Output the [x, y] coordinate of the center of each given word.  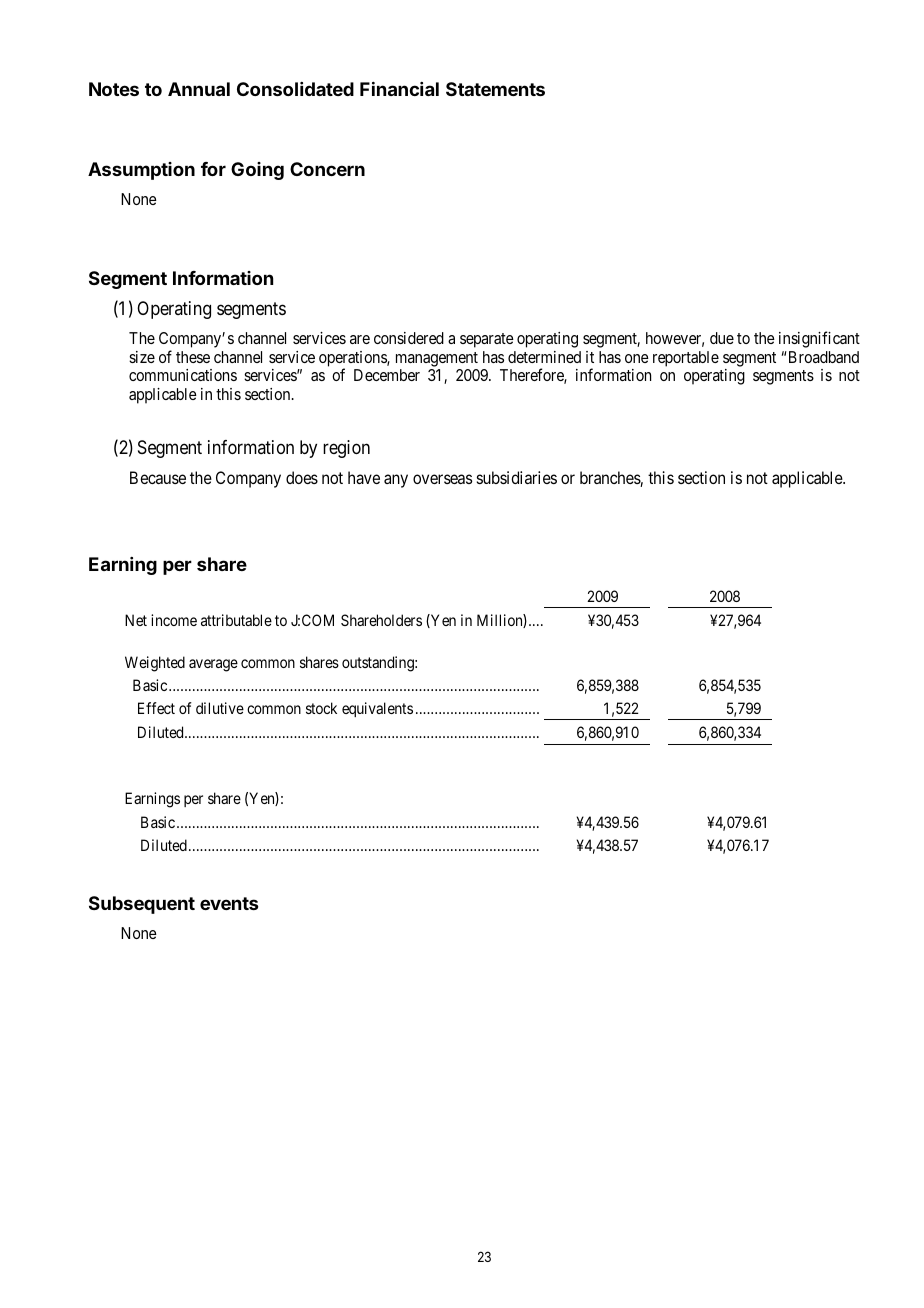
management [437, 359]
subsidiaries [517, 477]
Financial [399, 89]
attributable [236, 620]
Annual [199, 89]
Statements [495, 89]
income [174, 620]
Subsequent [142, 905]
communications [183, 375]
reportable [686, 359]
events [229, 903]
